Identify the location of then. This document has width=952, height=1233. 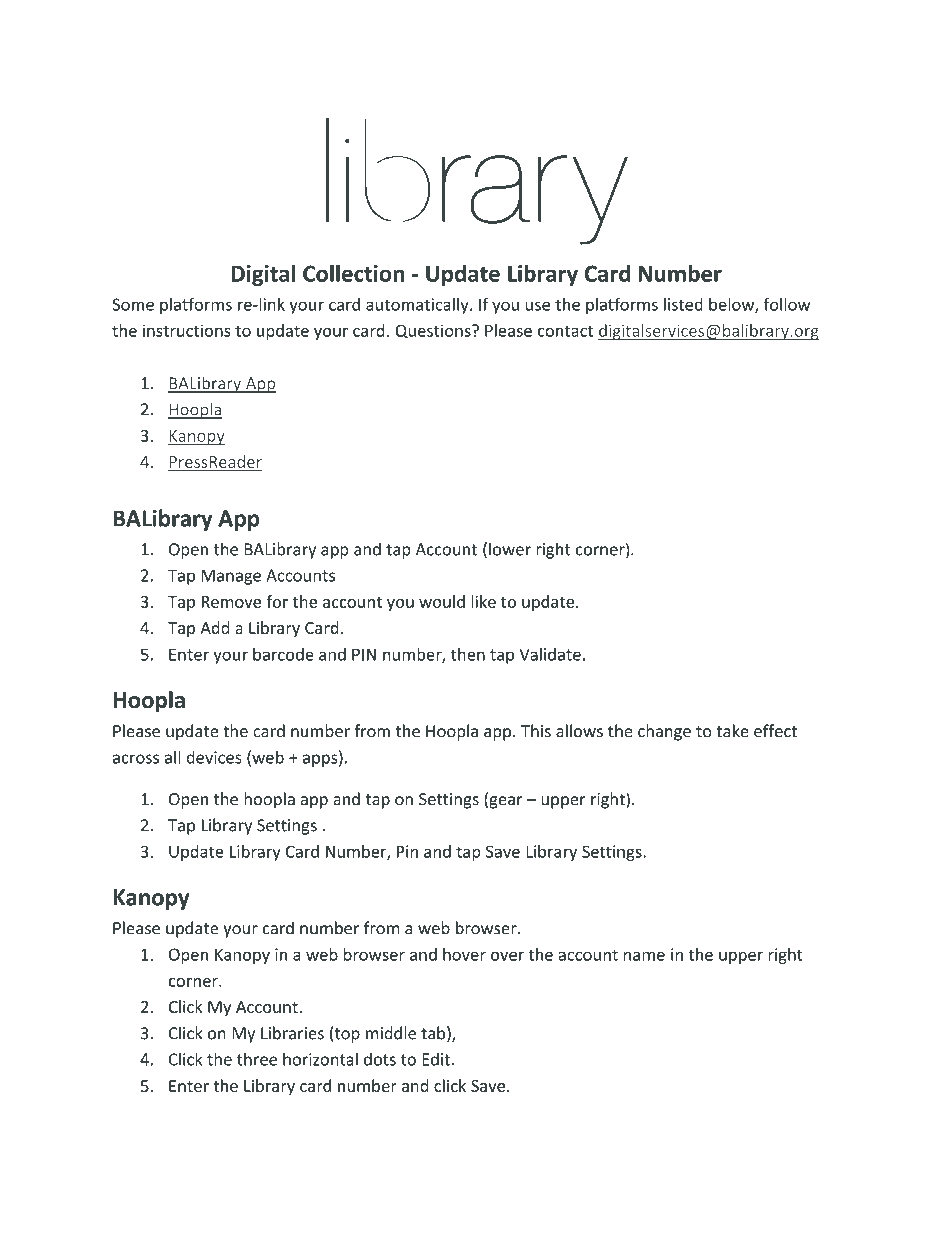
(468, 654).
